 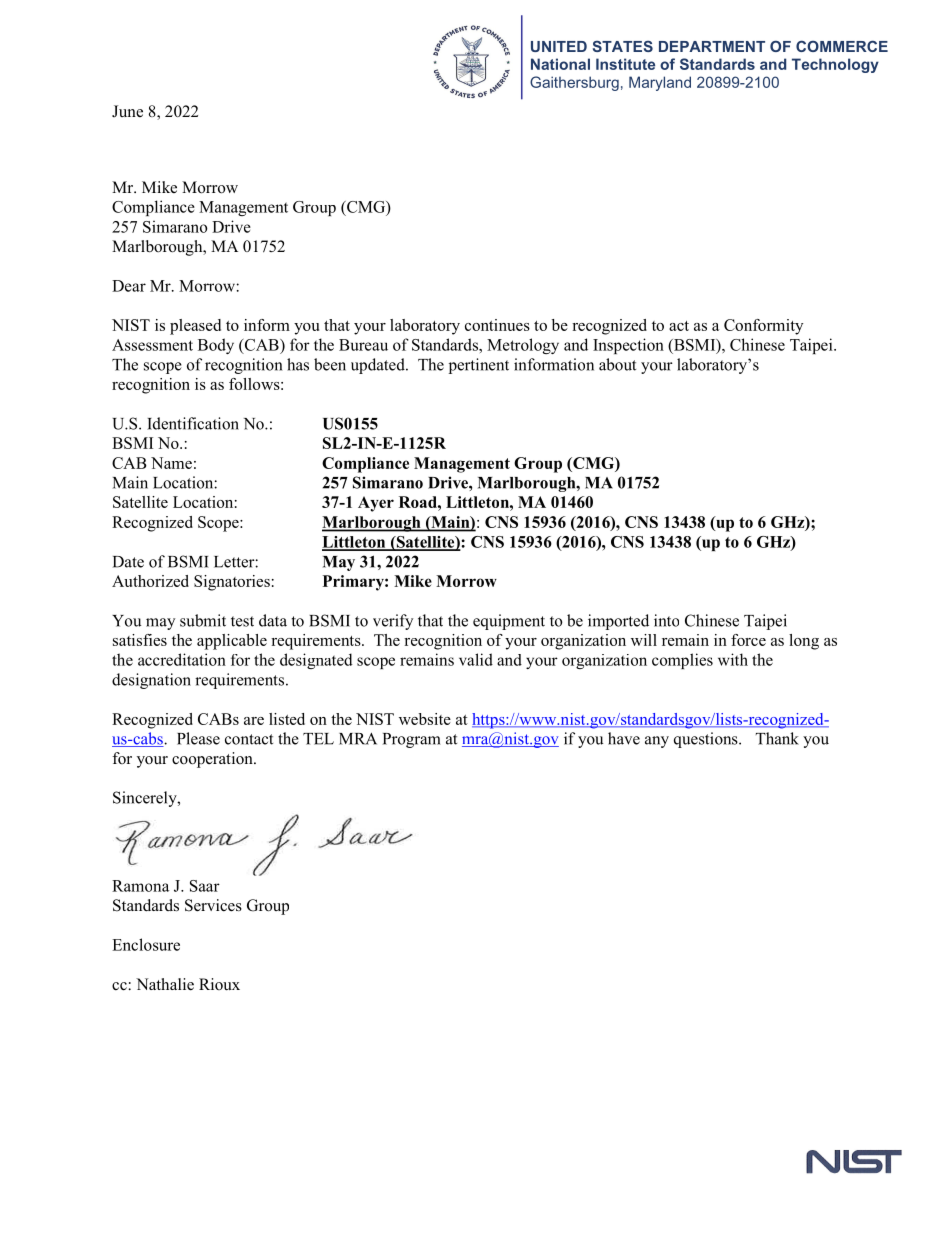 I want to click on Nathalie, so click(x=165, y=984).
